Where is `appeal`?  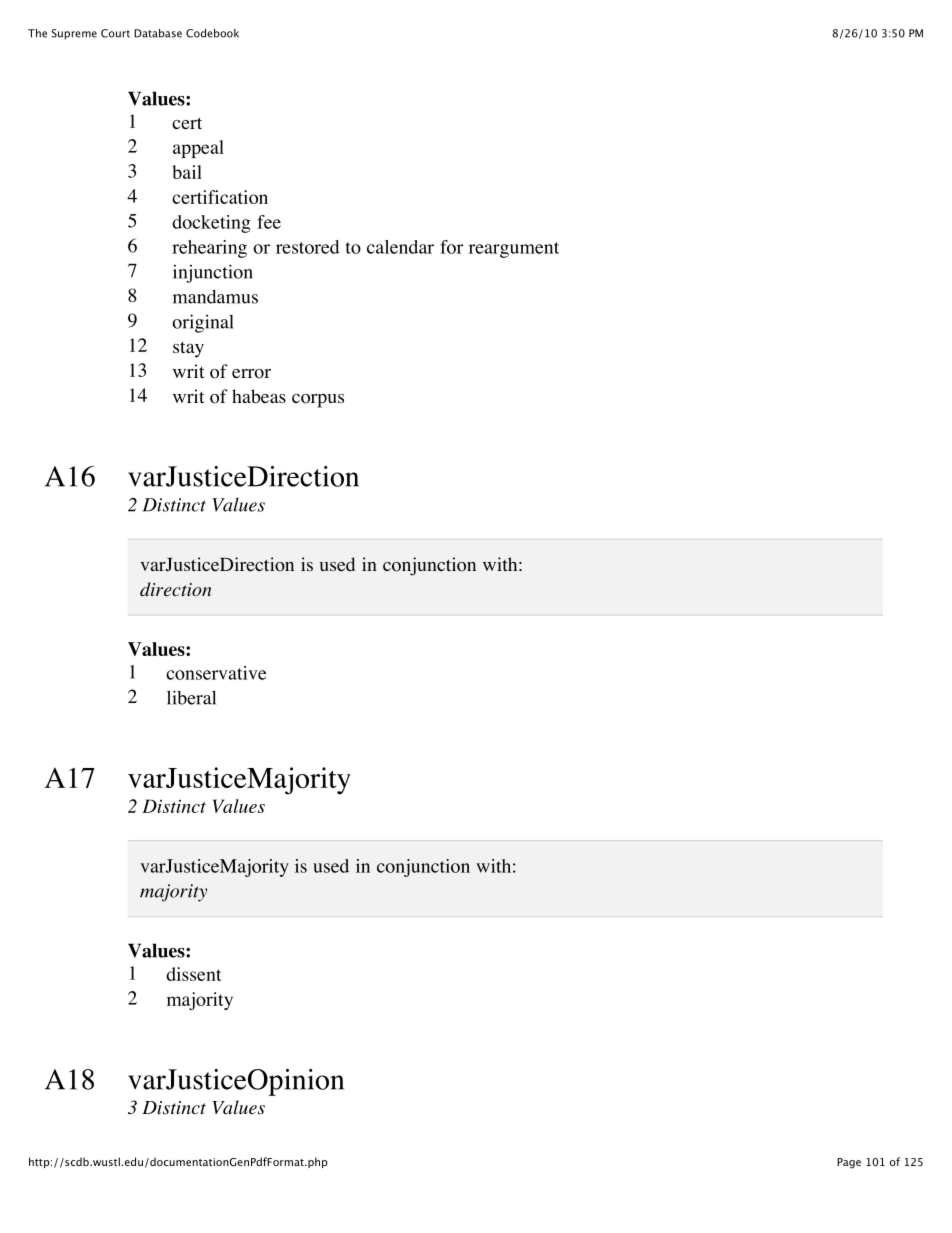 appeal is located at coordinates (198, 149).
